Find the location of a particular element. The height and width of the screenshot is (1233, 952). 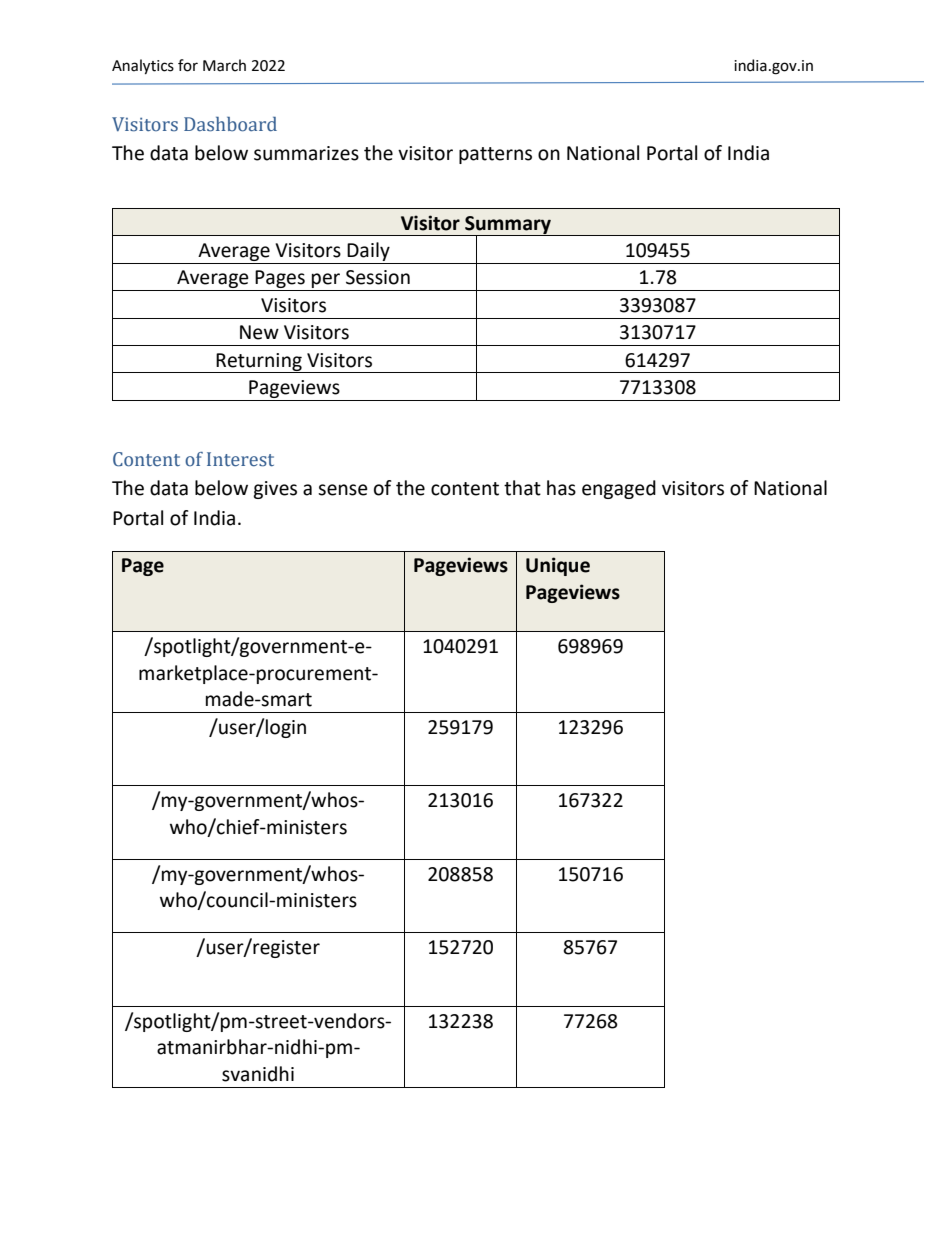

patterns is located at coordinates (495, 155).
